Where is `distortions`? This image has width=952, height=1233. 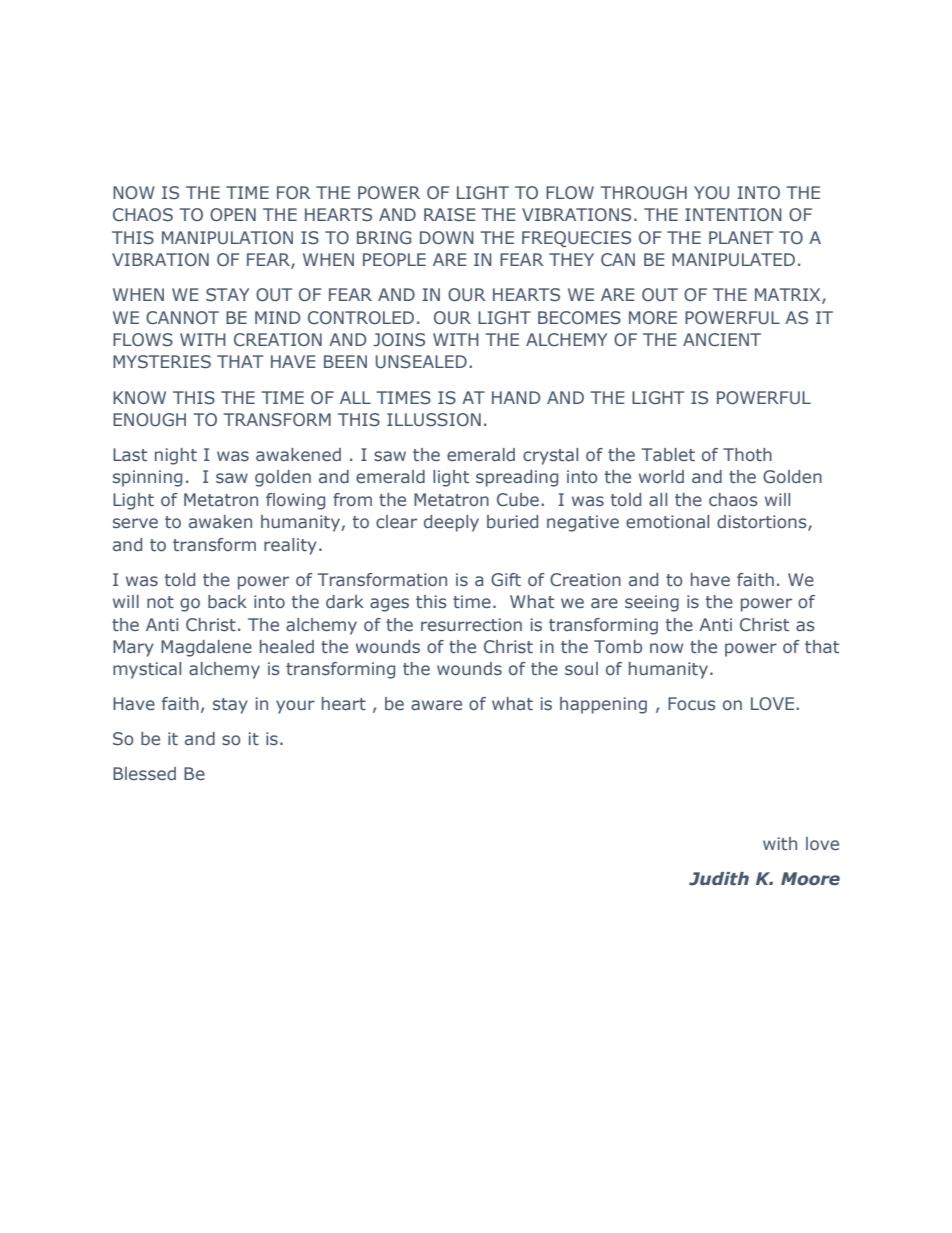 distortions is located at coordinates (763, 523).
